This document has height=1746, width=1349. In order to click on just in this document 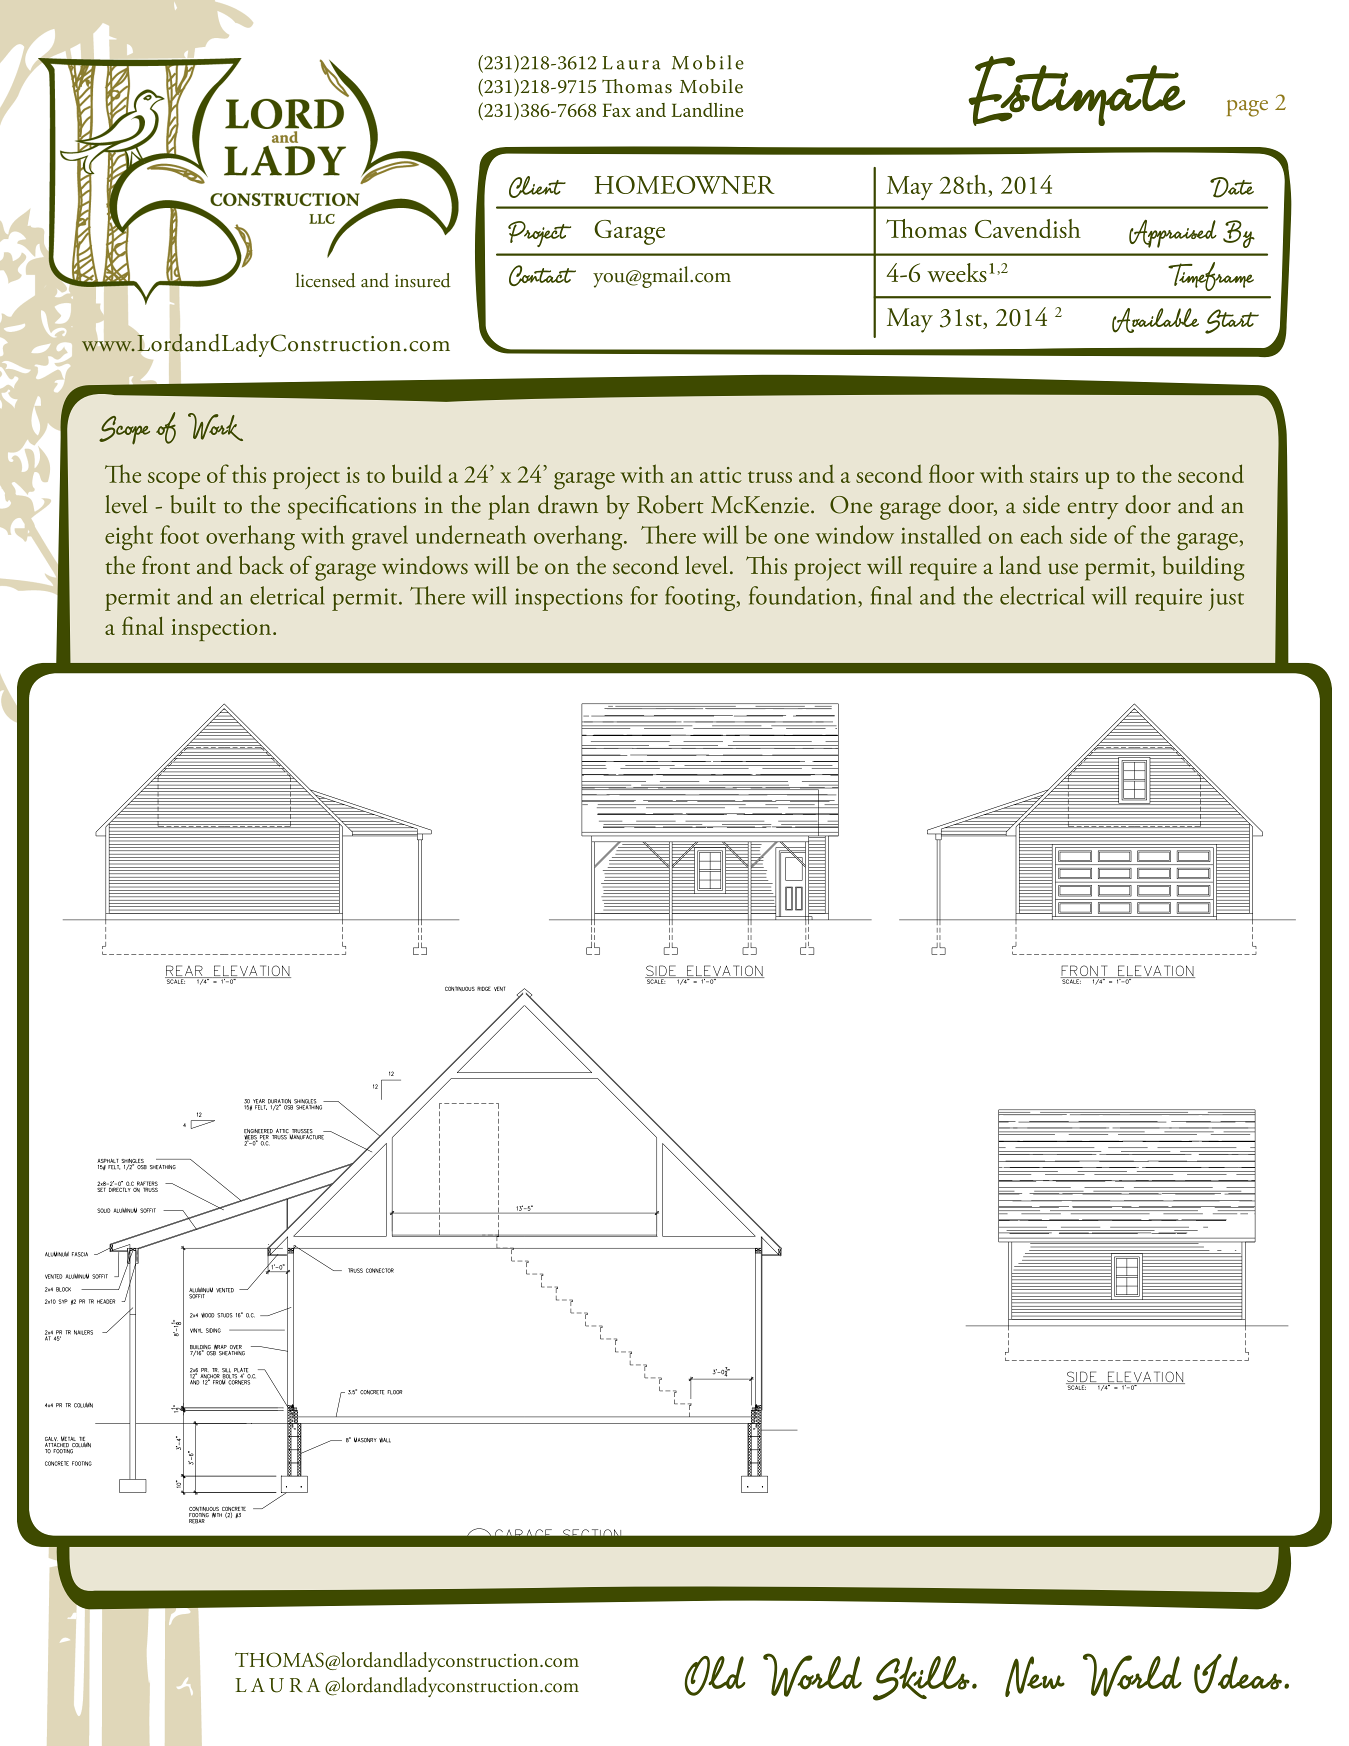, I will do `click(1226, 599)`.
